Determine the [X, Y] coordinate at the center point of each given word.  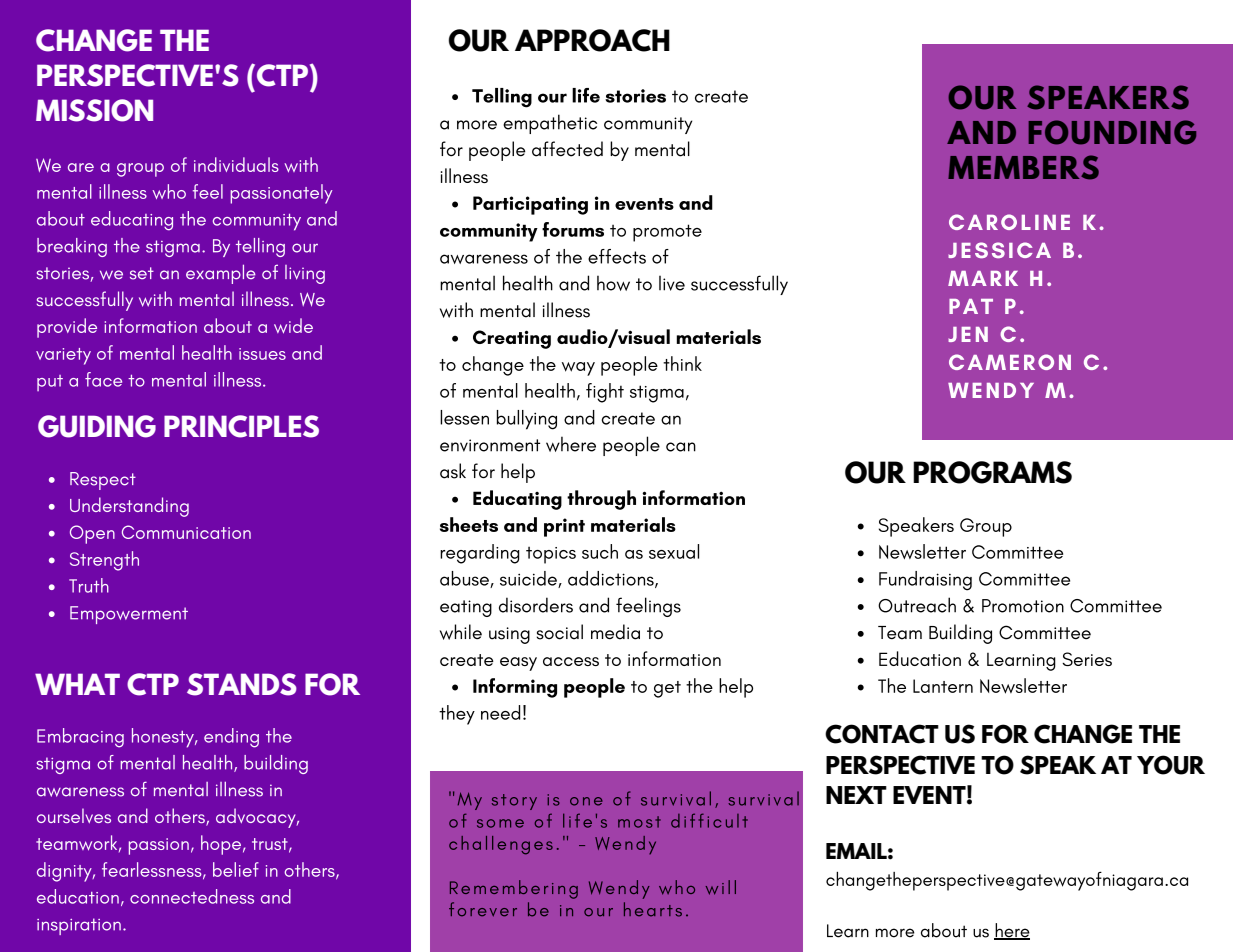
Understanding [129, 507]
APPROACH [592, 40]
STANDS [242, 684]
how [613, 283]
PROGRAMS [992, 472]
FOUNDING [1112, 132]
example [221, 274]
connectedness [192, 896]
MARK [983, 278]
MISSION [94, 110]
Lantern [943, 686]
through [601, 500]
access [571, 661]
